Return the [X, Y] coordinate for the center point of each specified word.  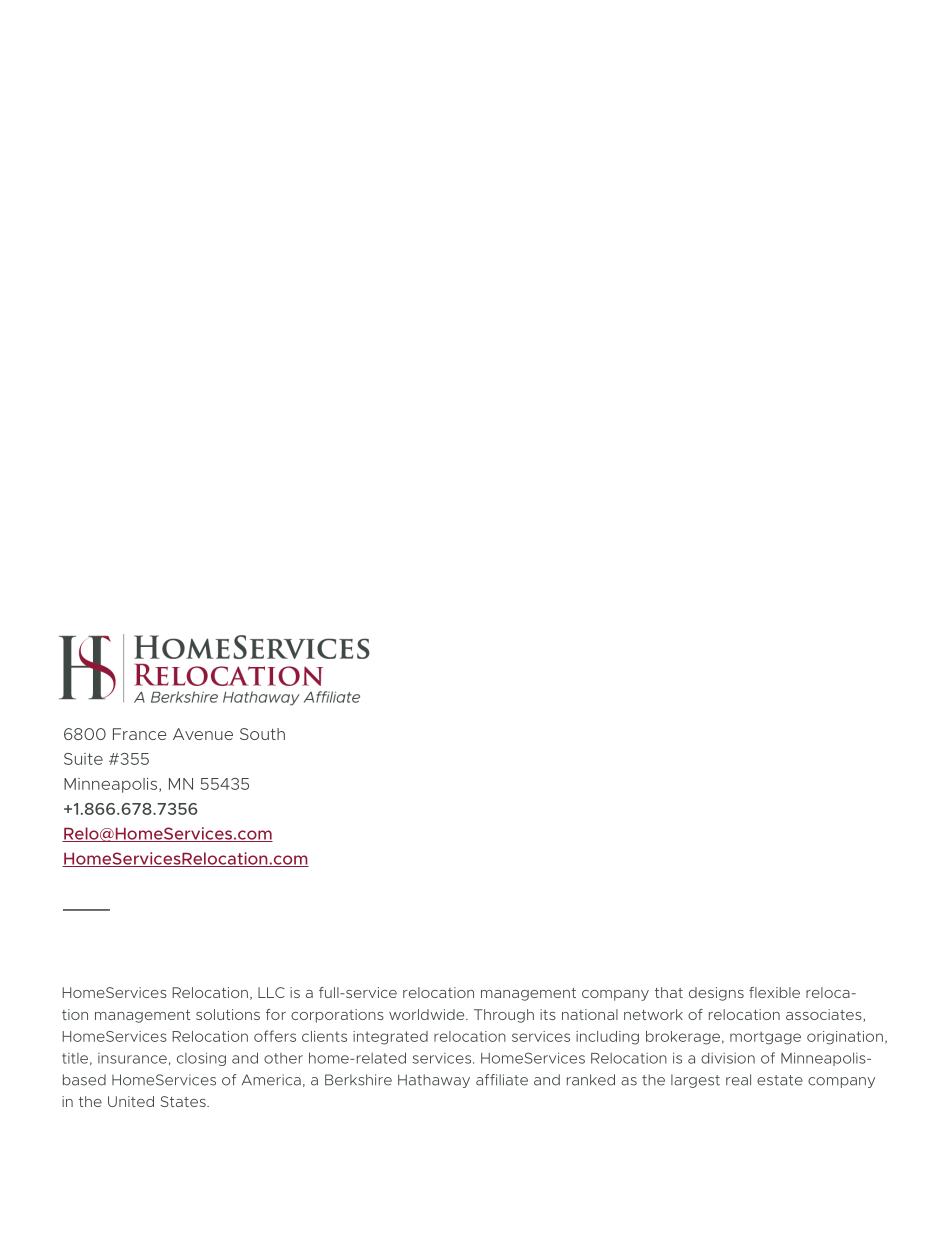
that [669, 992]
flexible [774, 992]
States [184, 1101]
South [262, 734]
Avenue [203, 734]
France [140, 734]
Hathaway [434, 1081]
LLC [271, 992]
